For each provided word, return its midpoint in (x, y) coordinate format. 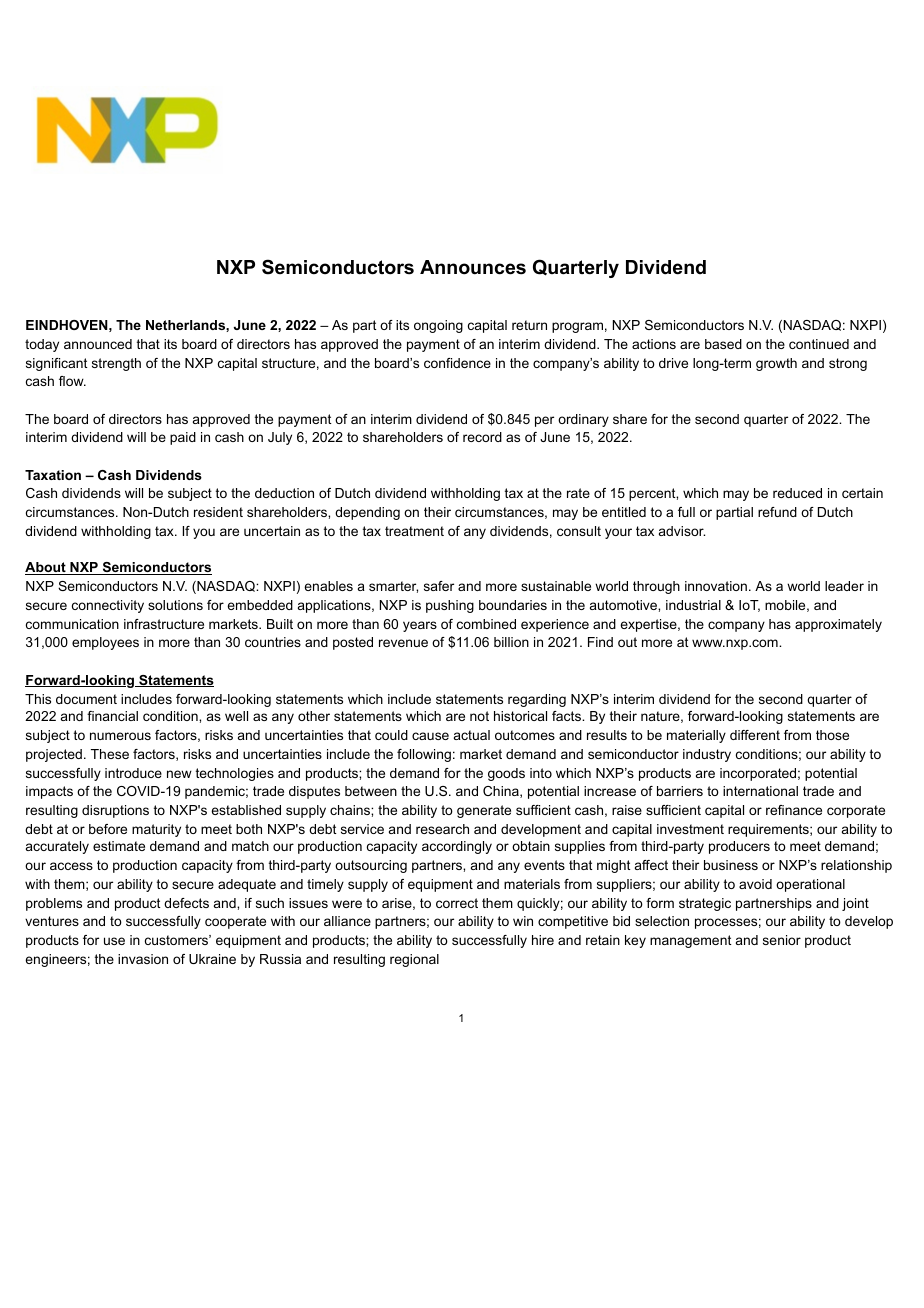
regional (414, 960)
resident (218, 512)
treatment (414, 531)
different (755, 735)
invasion (143, 959)
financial (112, 716)
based (723, 344)
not (479, 716)
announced (98, 344)
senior (782, 940)
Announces (473, 267)
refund (777, 512)
